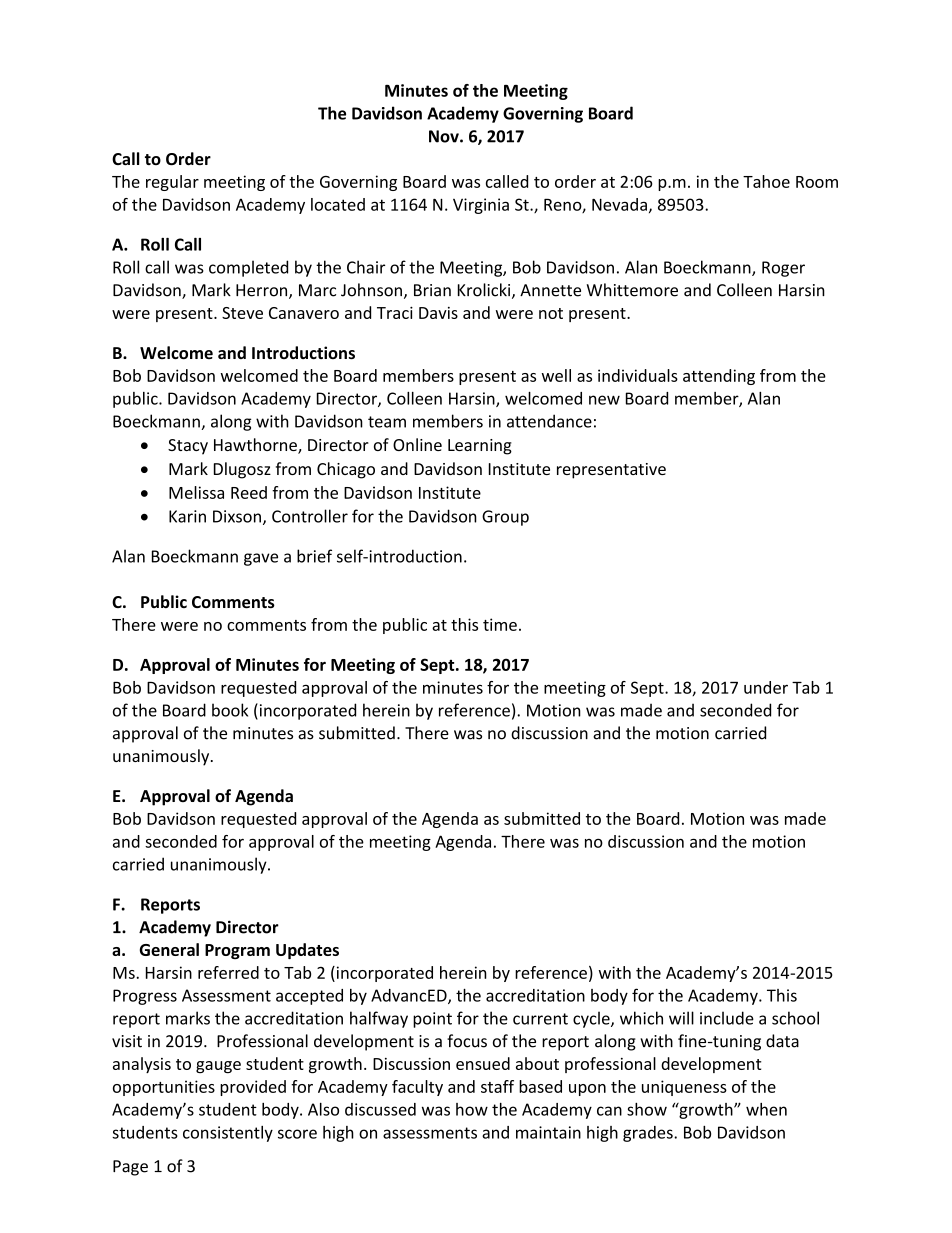  I want to click on Group, so click(505, 518).
